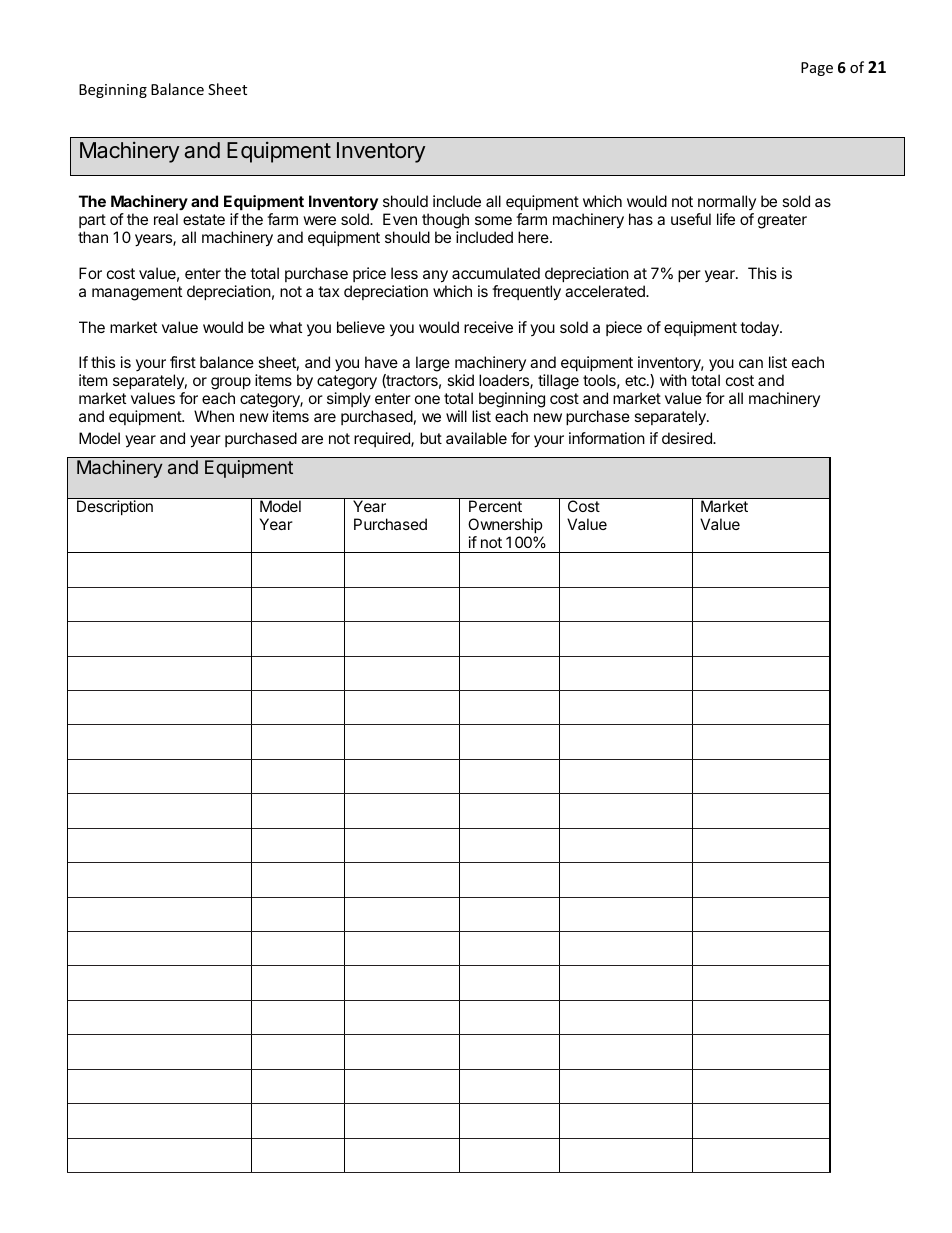 The image size is (952, 1233). I want to click on real, so click(166, 219).
